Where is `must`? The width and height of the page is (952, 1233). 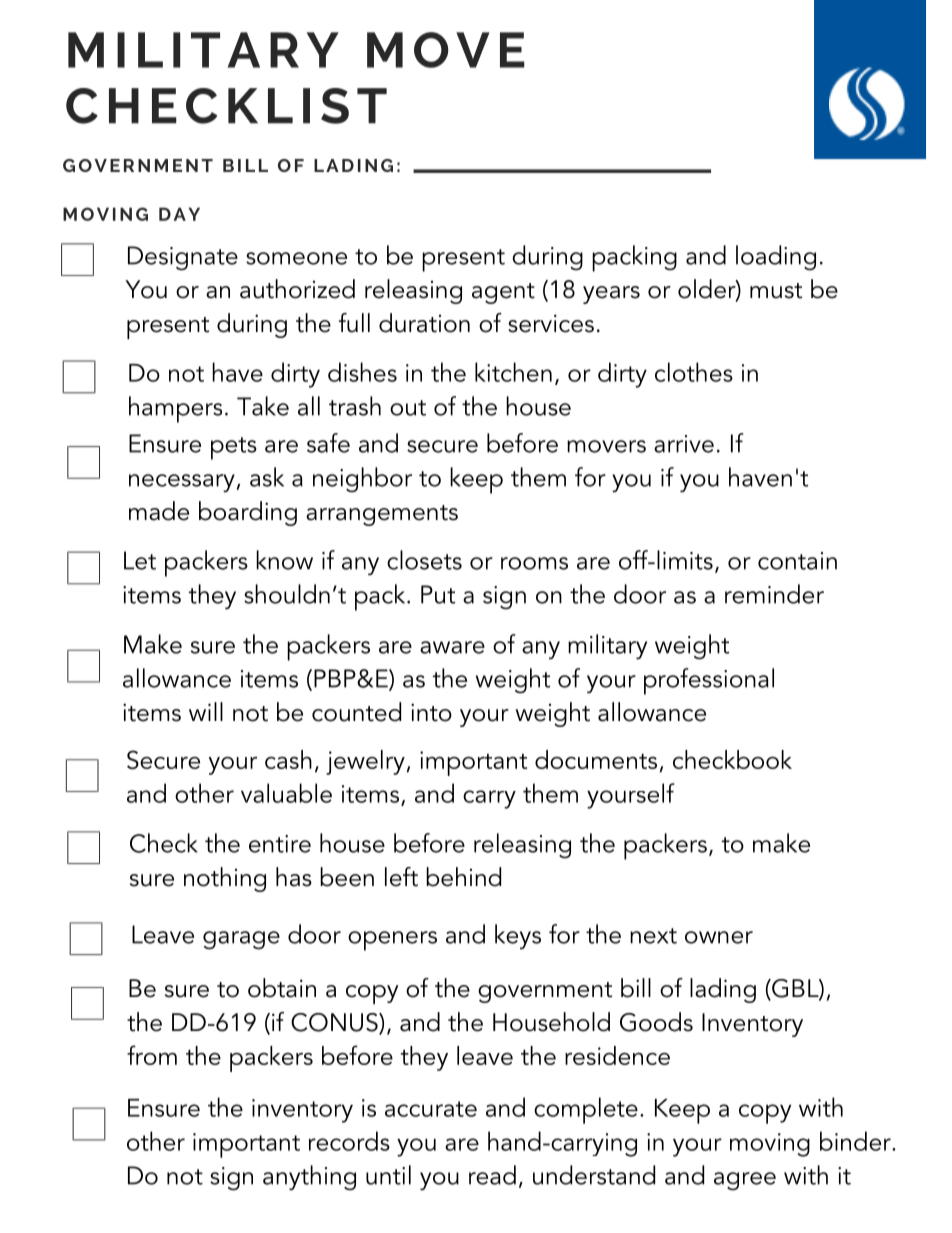 must is located at coordinates (776, 291).
